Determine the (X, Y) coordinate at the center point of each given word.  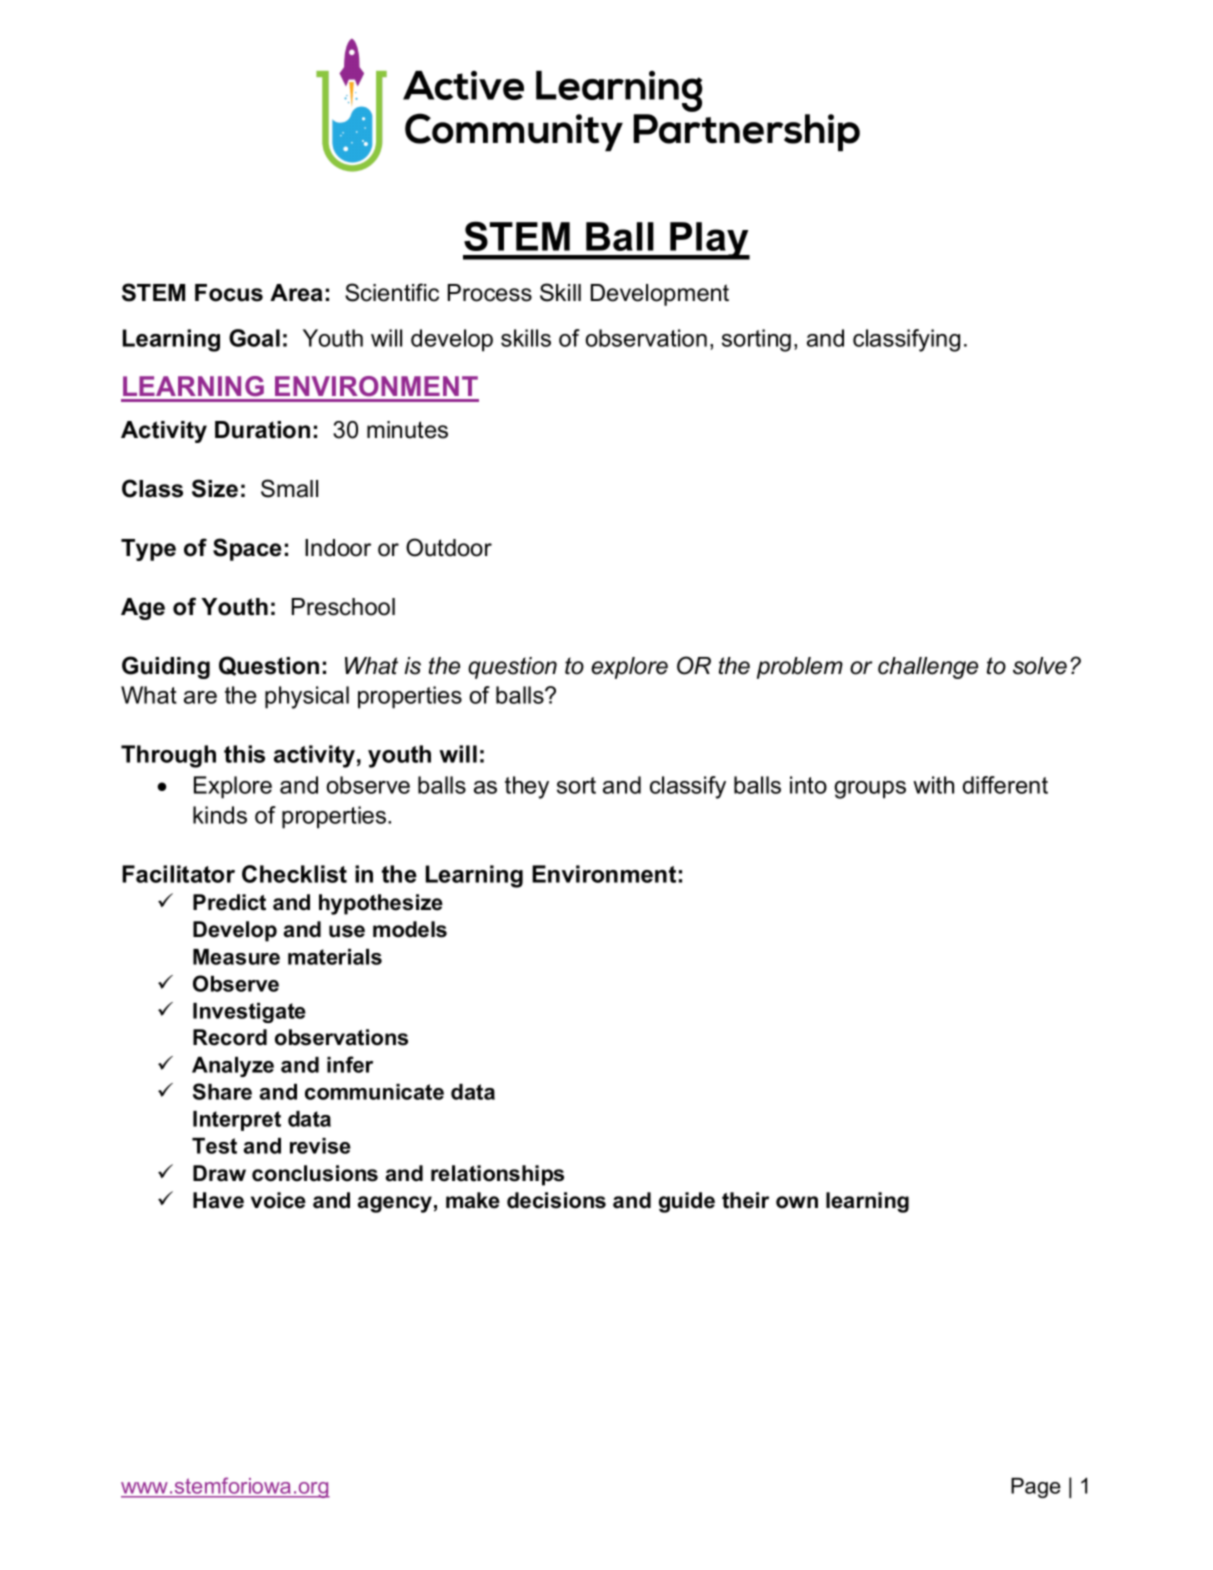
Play (709, 241)
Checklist (294, 874)
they (527, 787)
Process (490, 293)
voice (278, 1200)
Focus (229, 293)
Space (247, 549)
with (933, 785)
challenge (928, 668)
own (797, 1202)
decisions (556, 1200)
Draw (219, 1173)
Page (1036, 1488)
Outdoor (449, 547)
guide (687, 1202)
